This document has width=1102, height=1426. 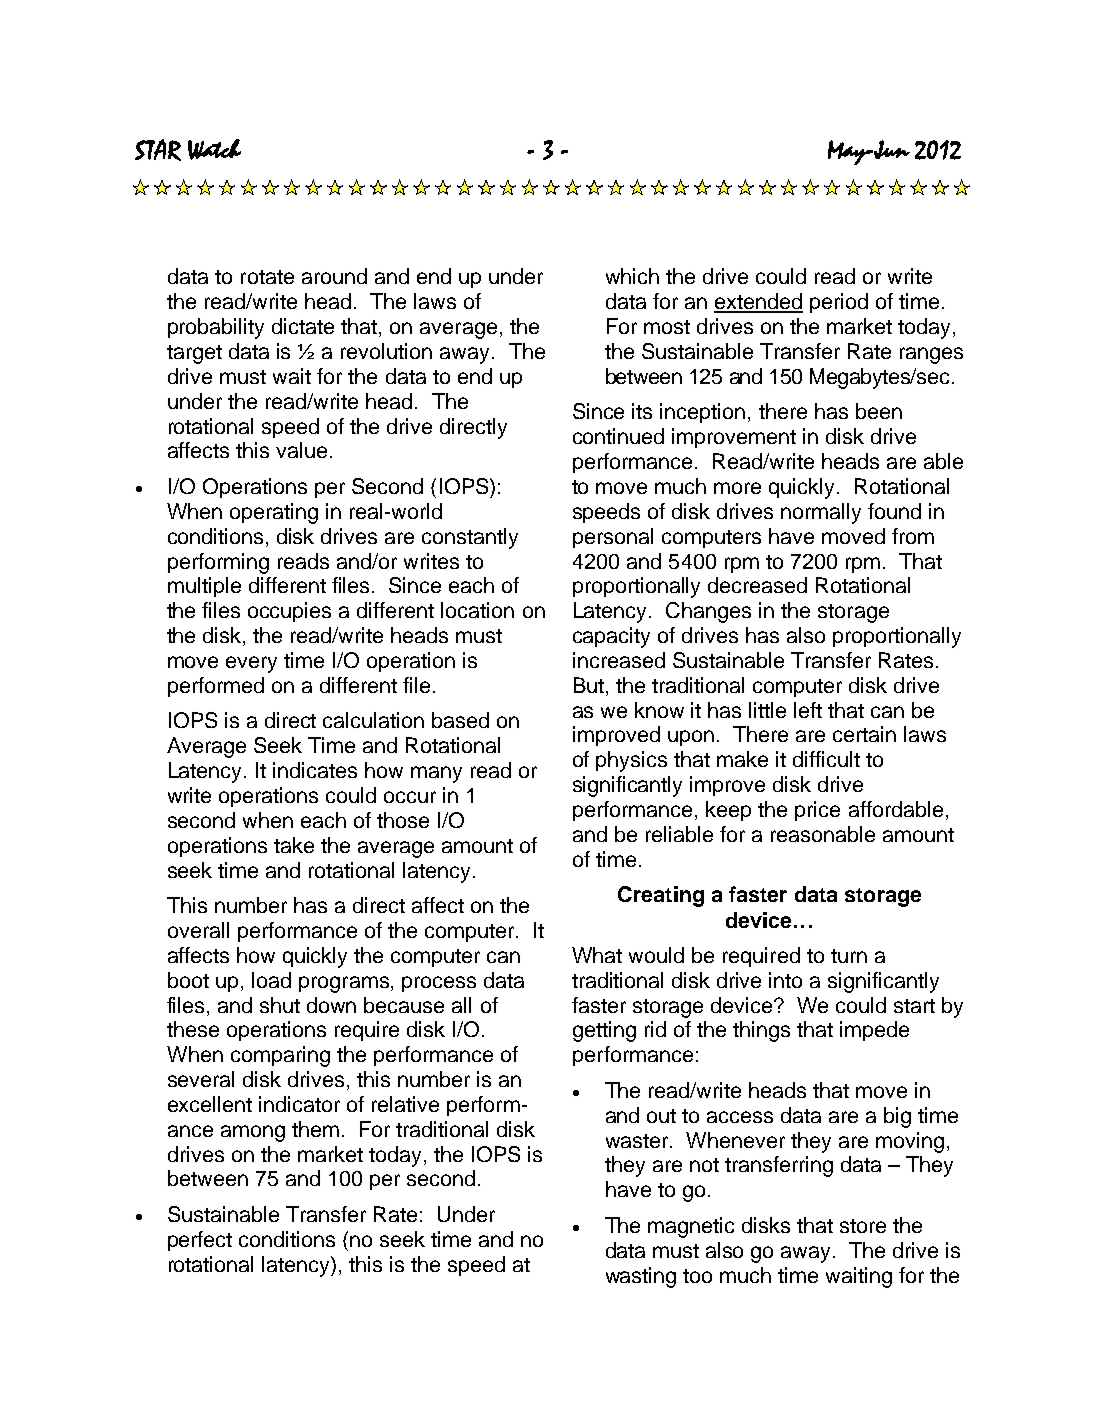 What do you see at coordinates (251, 664) in the document?
I see `every` at bounding box center [251, 664].
